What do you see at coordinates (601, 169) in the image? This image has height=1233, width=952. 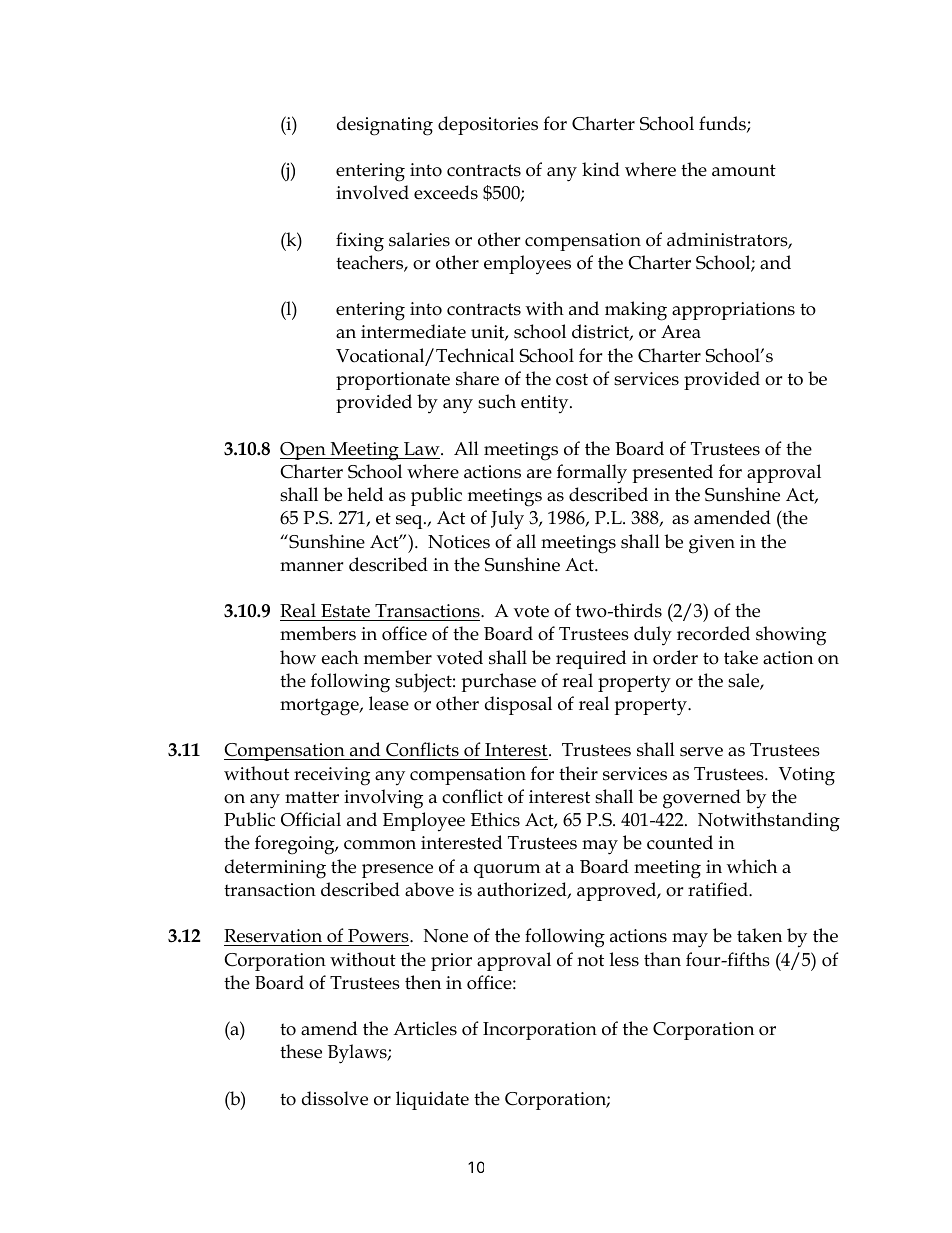 I see `kind` at bounding box center [601, 169].
